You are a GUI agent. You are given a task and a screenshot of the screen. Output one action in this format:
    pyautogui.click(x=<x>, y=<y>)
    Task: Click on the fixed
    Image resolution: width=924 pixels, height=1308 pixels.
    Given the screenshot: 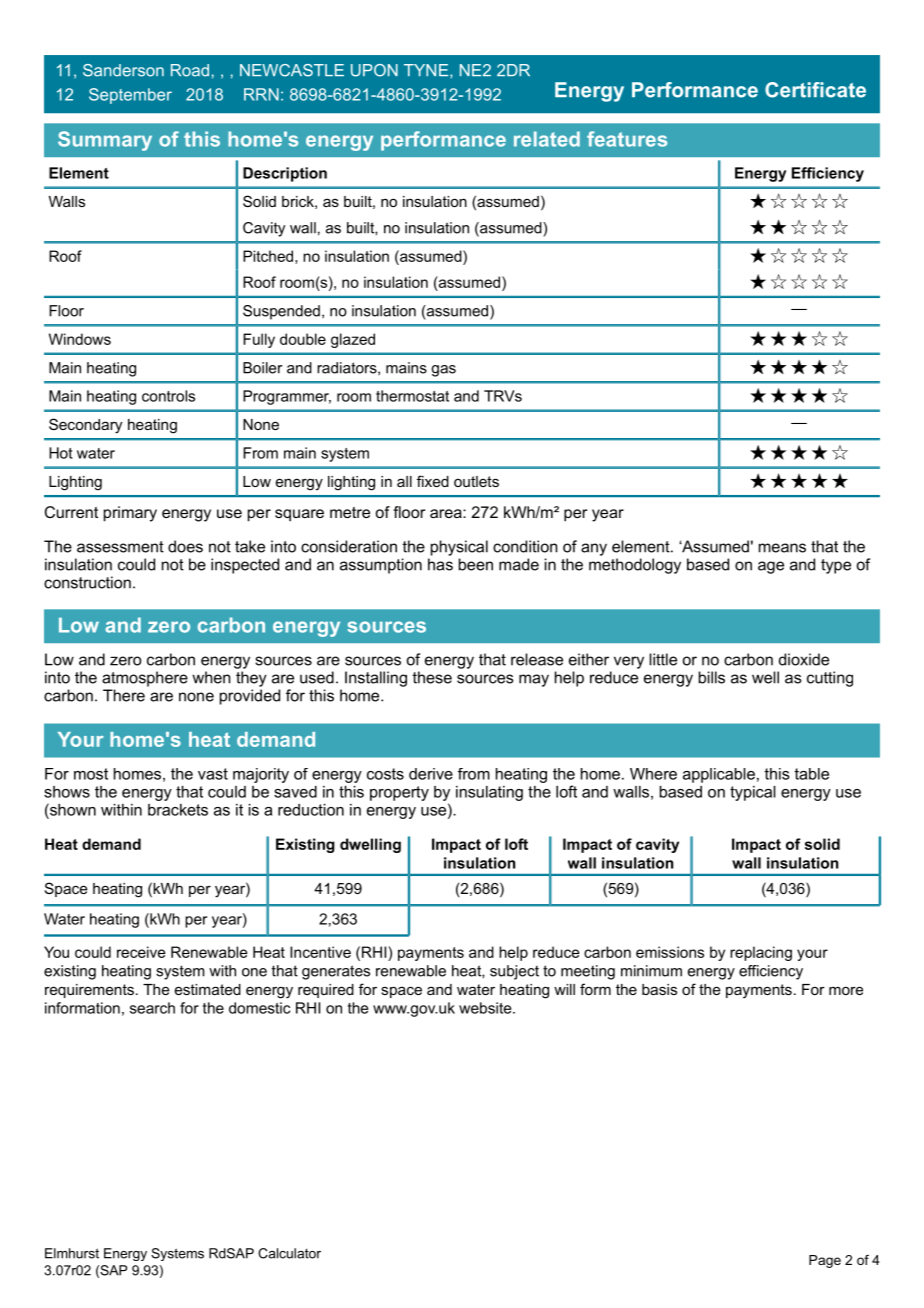 What is the action you would take?
    pyautogui.click(x=433, y=481)
